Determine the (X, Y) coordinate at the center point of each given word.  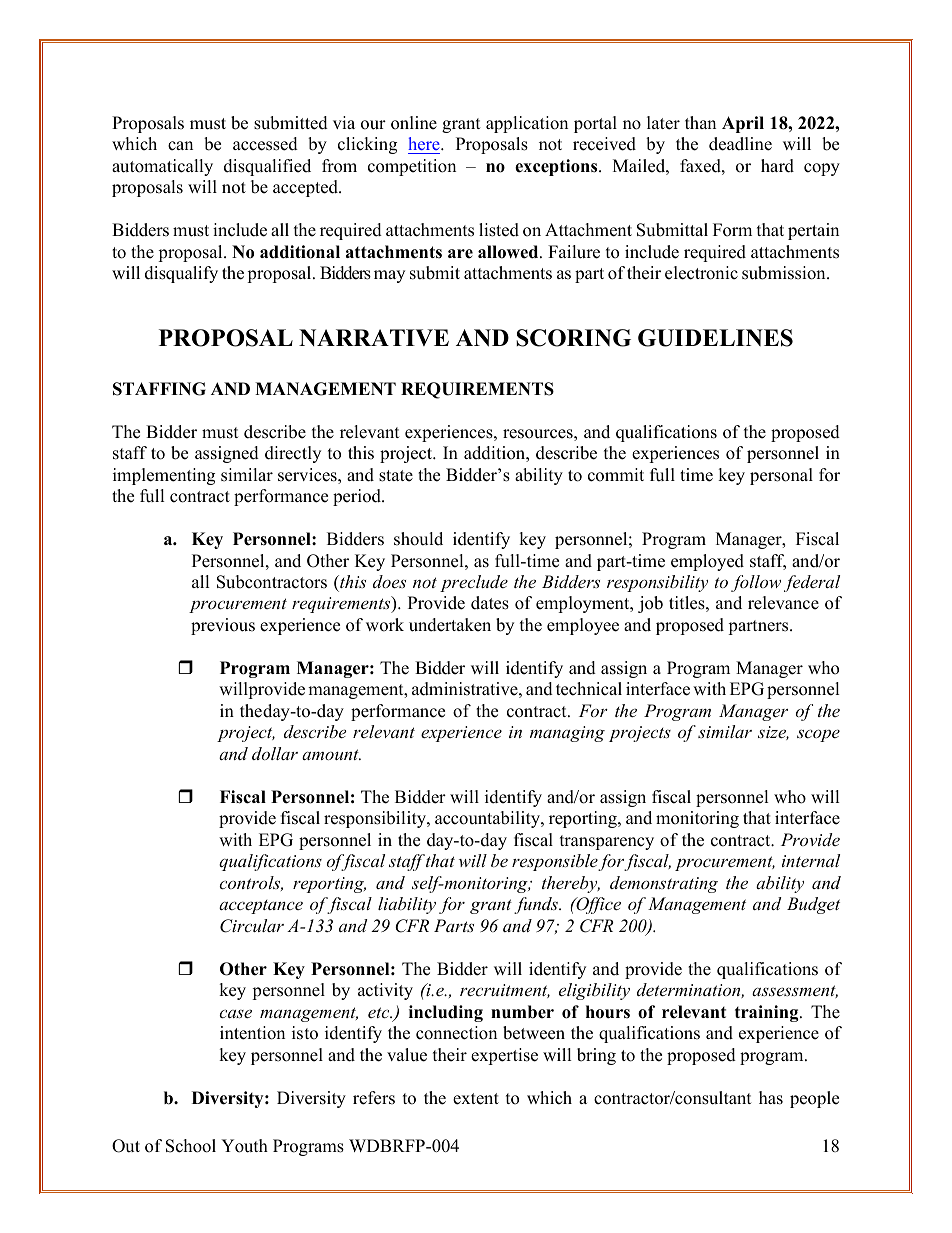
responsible (555, 862)
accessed (265, 144)
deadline (740, 144)
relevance (783, 603)
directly (293, 454)
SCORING (573, 338)
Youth (244, 1146)
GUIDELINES (715, 338)
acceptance (261, 907)
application (527, 124)
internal (811, 860)
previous (223, 626)
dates (490, 603)
